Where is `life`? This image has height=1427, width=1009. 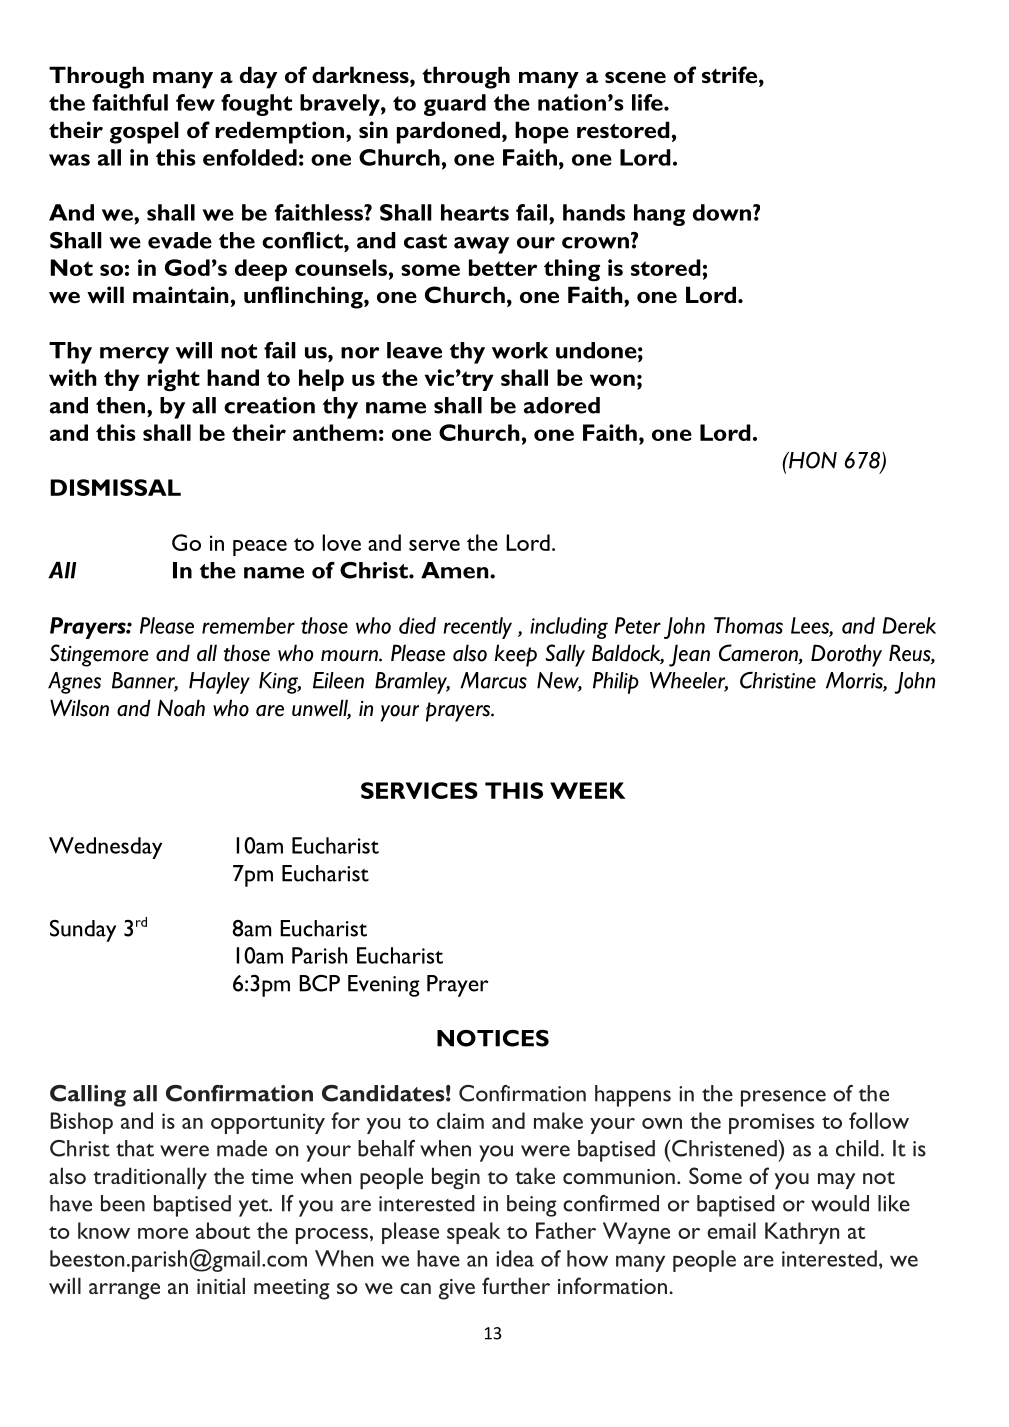
life is located at coordinates (648, 102).
